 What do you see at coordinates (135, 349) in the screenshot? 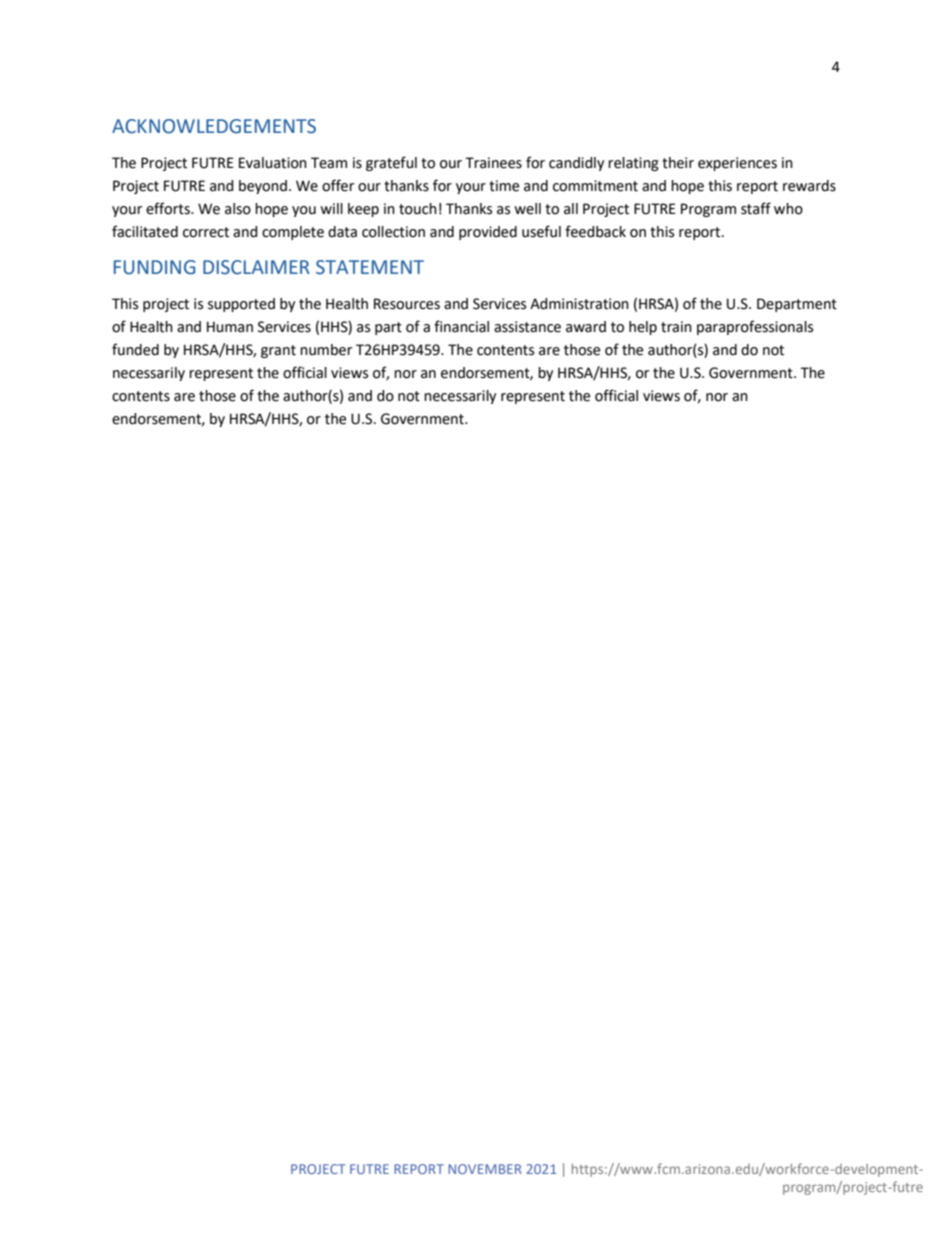
I see `funded` at bounding box center [135, 349].
